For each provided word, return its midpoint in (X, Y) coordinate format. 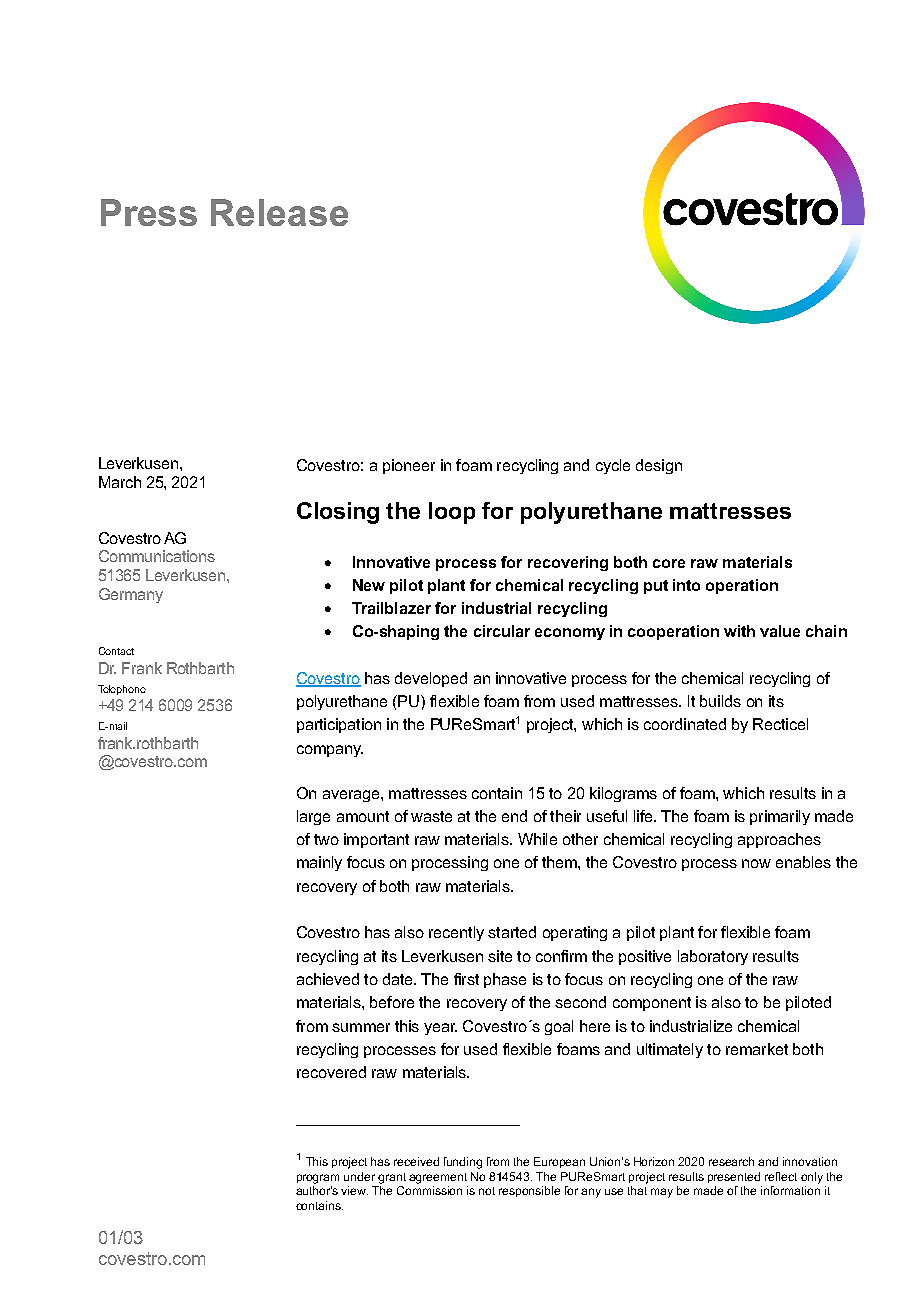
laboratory (713, 957)
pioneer (409, 466)
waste (431, 816)
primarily (780, 817)
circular (502, 631)
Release (279, 212)
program (318, 1179)
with (739, 631)
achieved (328, 979)
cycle (613, 466)
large (313, 817)
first (466, 979)
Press (149, 212)
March (120, 482)
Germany (131, 595)
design (659, 466)
